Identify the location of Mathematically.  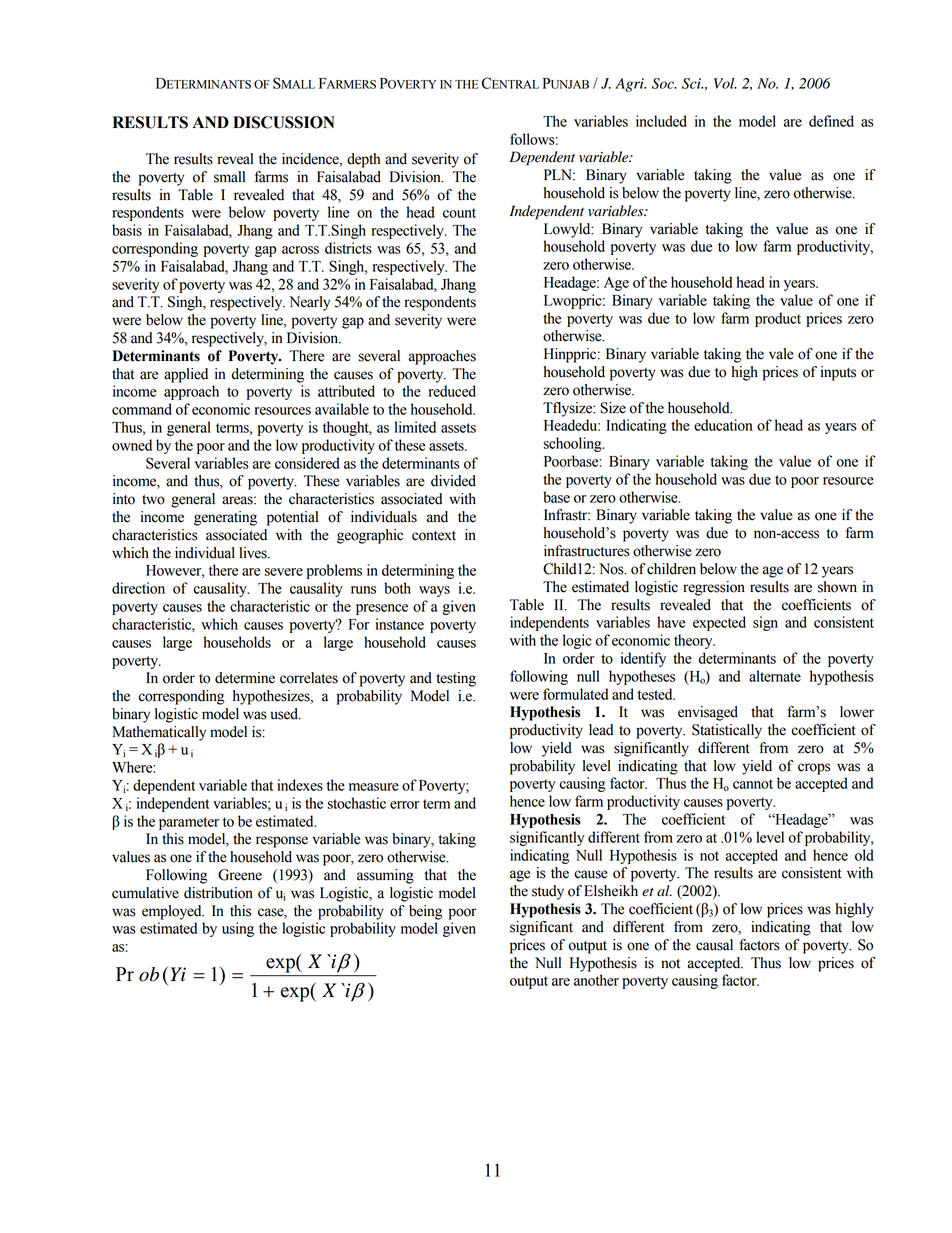
(159, 733).
